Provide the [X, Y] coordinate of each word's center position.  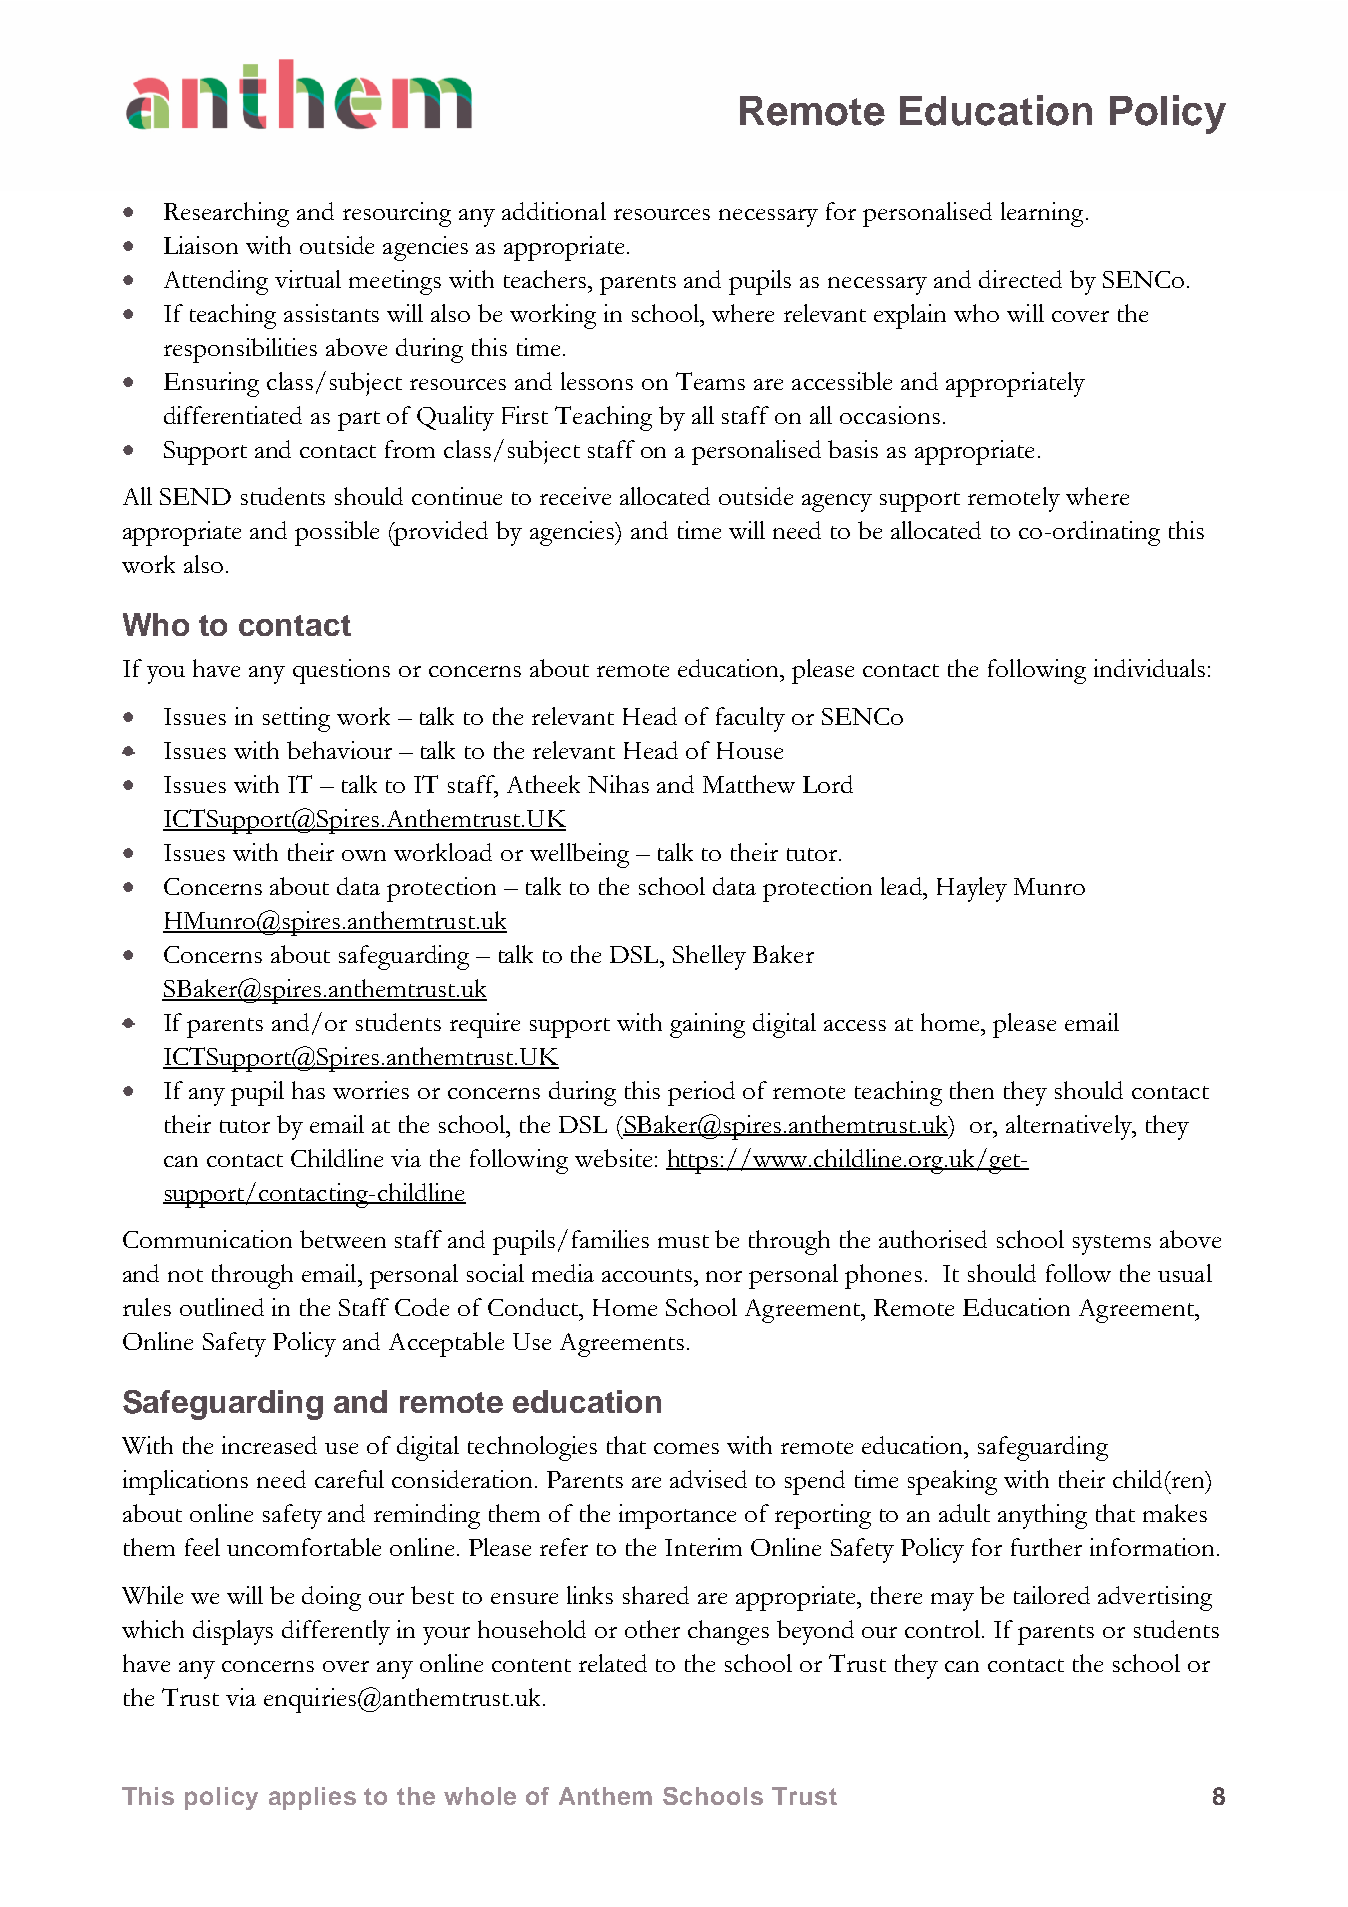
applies [312, 1798]
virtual [308, 279]
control [944, 1629]
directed [1020, 279]
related [613, 1663]
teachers [546, 279]
